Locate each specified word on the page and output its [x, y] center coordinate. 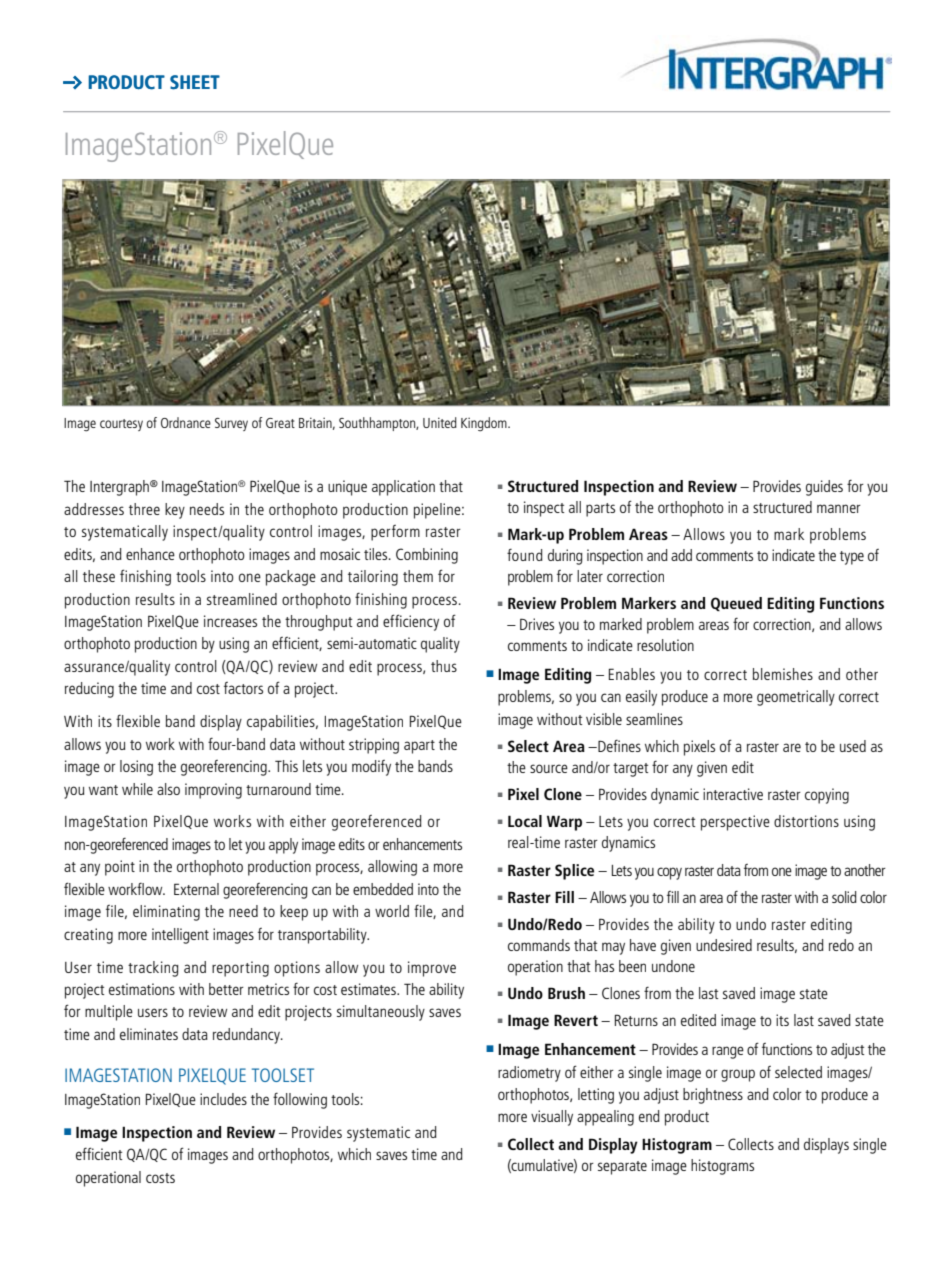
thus [444, 666]
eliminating [166, 913]
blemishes [783, 674]
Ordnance [186, 422]
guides [824, 488]
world [392, 911]
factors [243, 688]
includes [223, 1099]
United [440, 422]
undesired [724, 945]
